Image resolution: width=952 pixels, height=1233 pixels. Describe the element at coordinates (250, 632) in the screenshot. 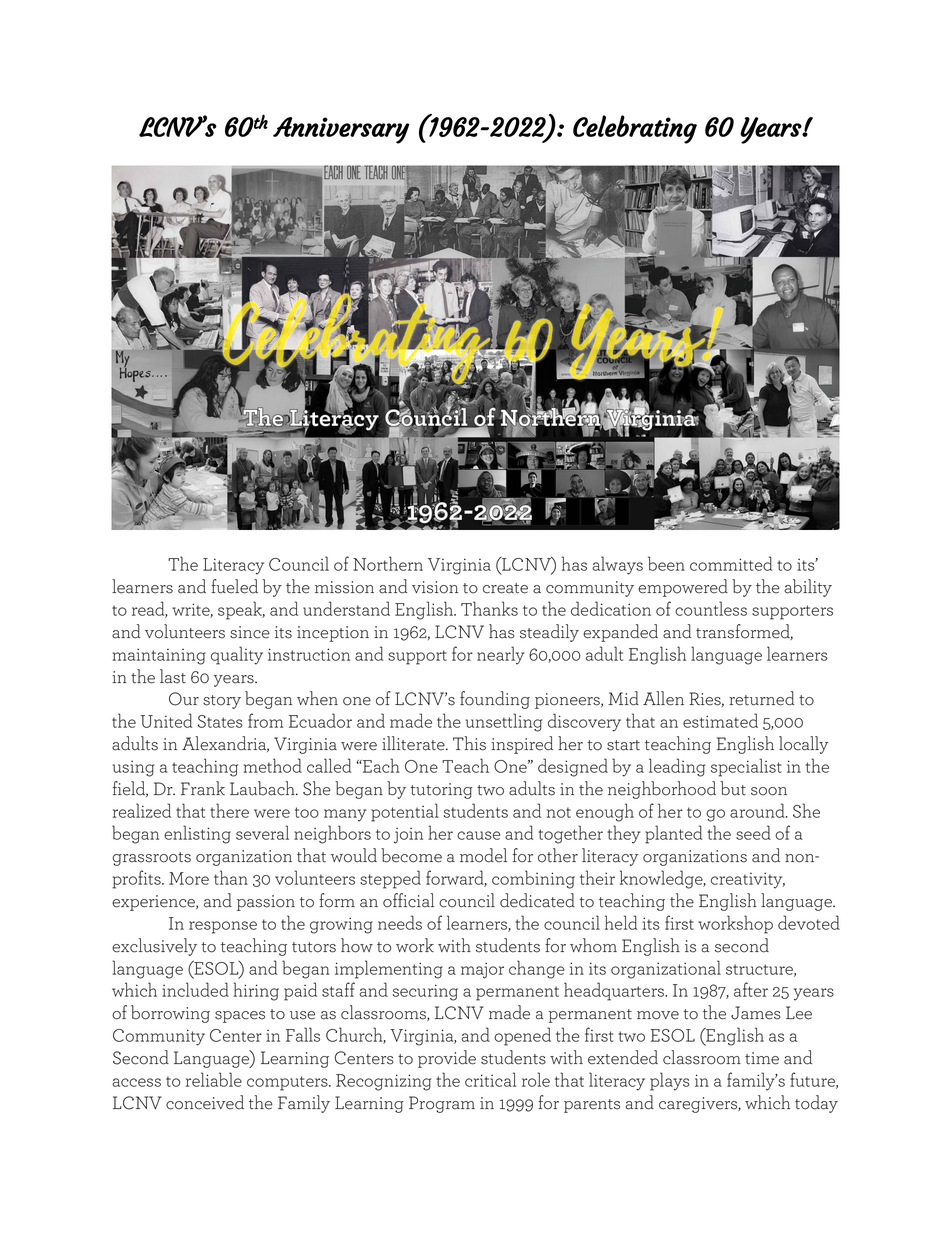

I see `since` at that location.
